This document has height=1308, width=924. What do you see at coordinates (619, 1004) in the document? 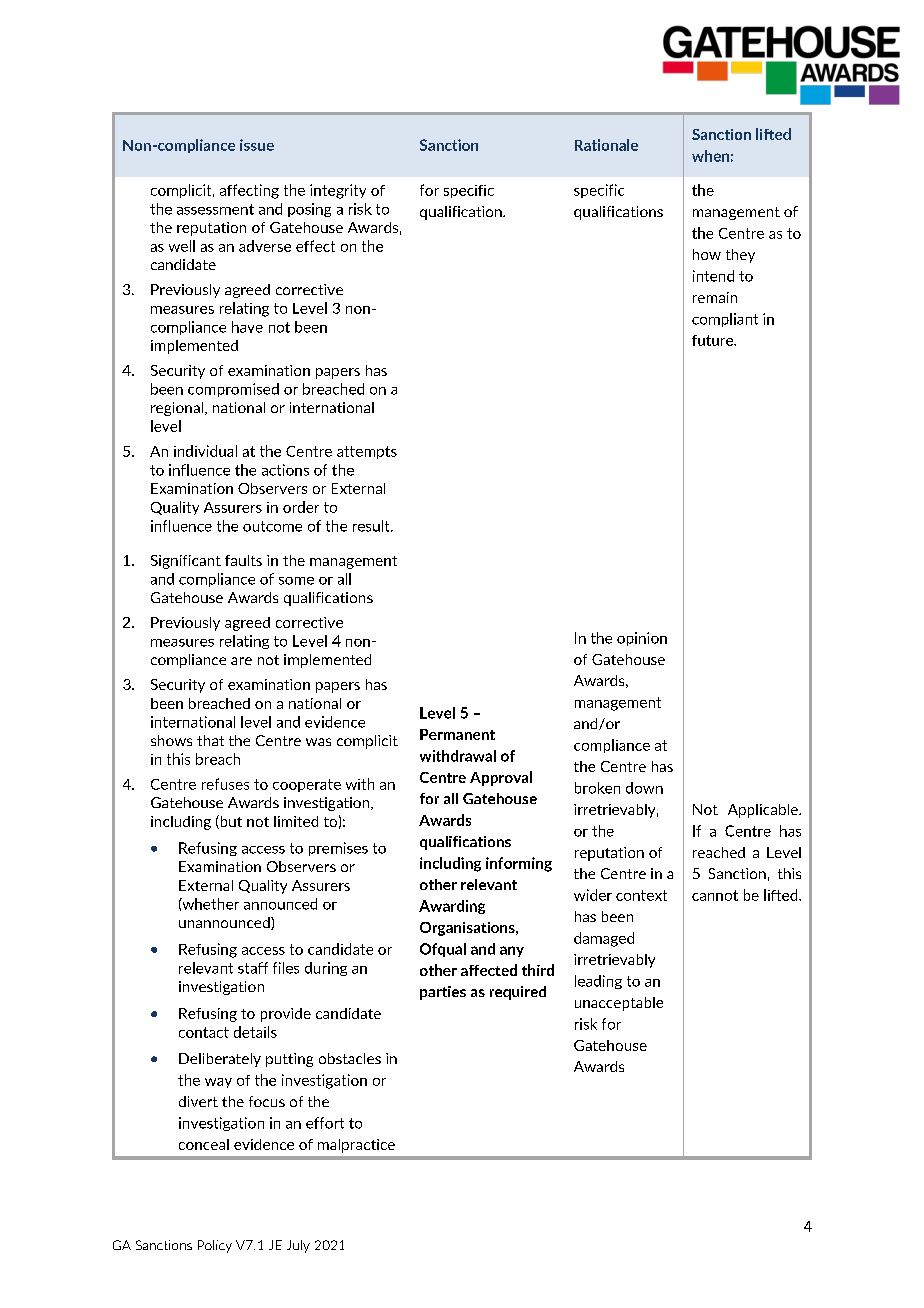
I see `unacceptable` at bounding box center [619, 1004].
